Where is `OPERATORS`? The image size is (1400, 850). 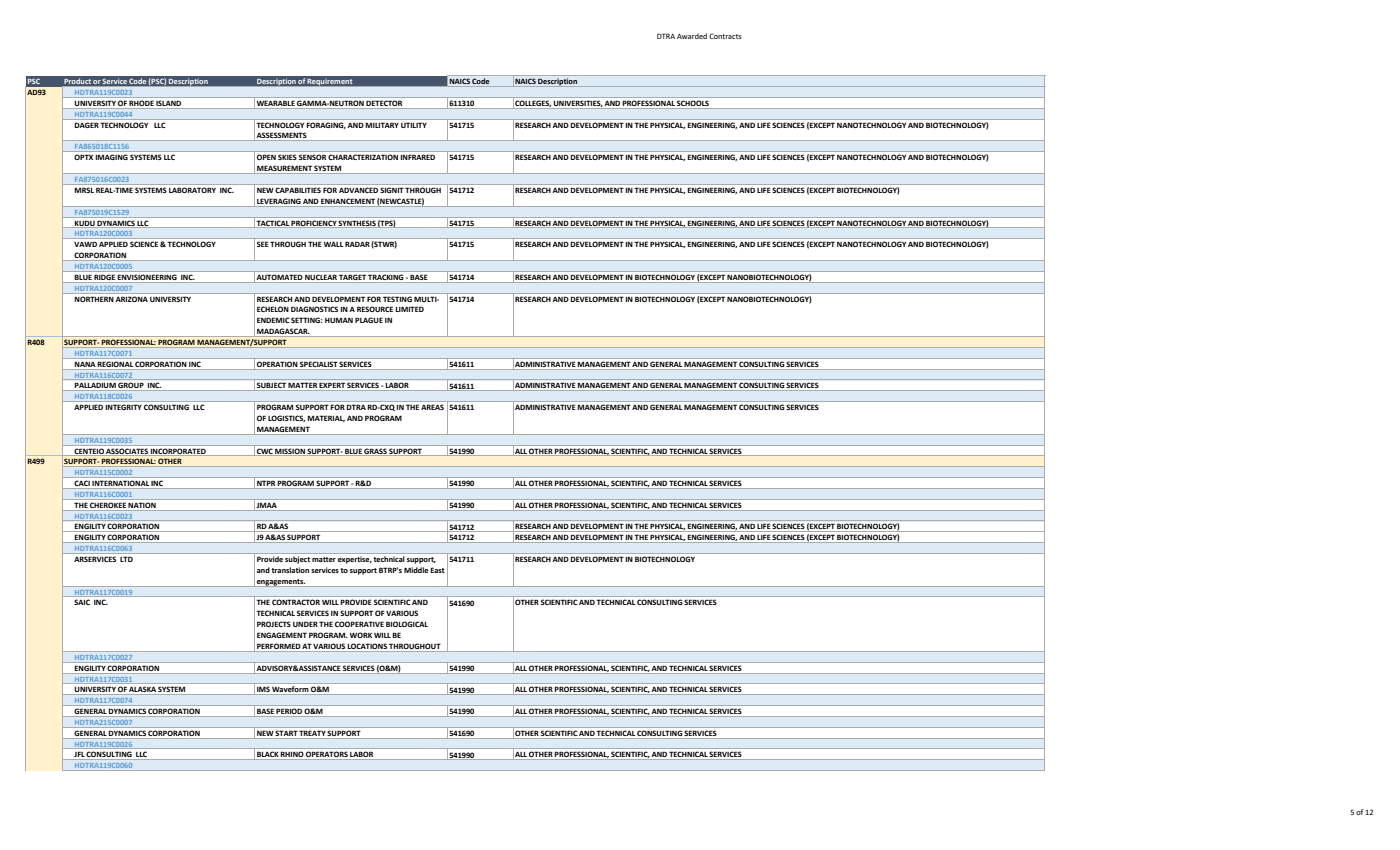
OPERATORS is located at coordinates (327, 755).
